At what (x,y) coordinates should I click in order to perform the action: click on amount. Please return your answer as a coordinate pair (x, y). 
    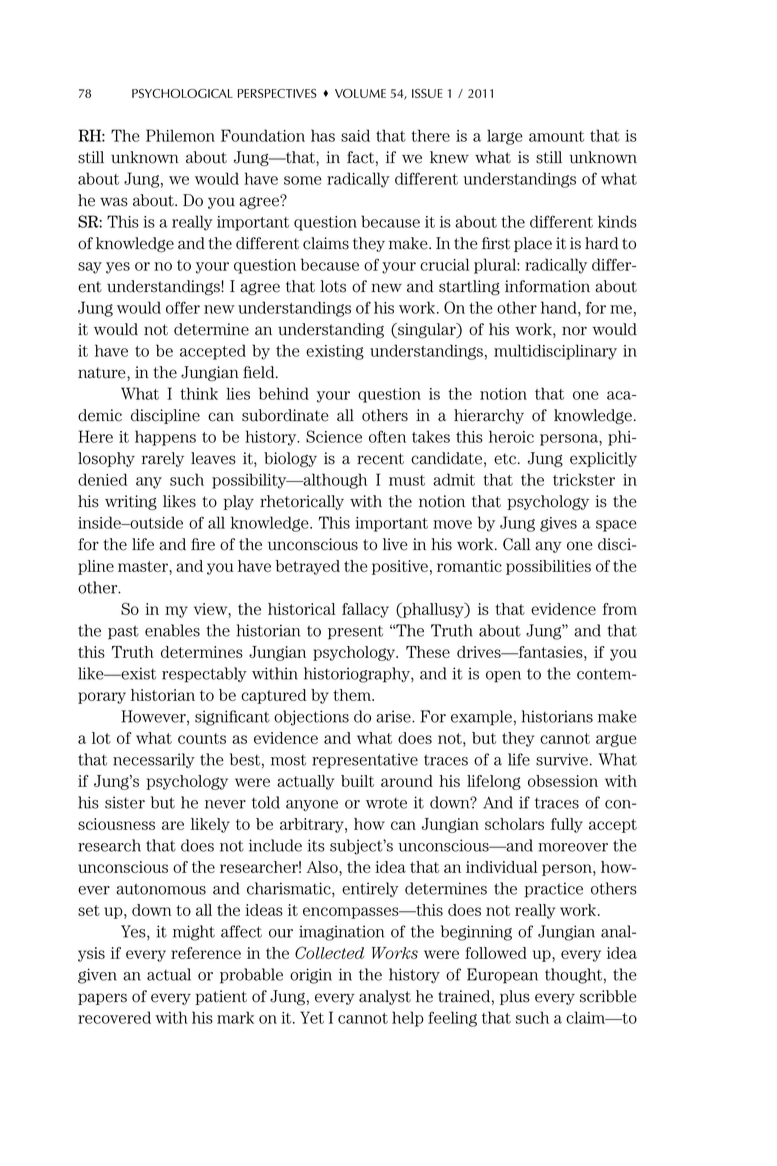
    Looking at the image, I should click on (556, 136).
